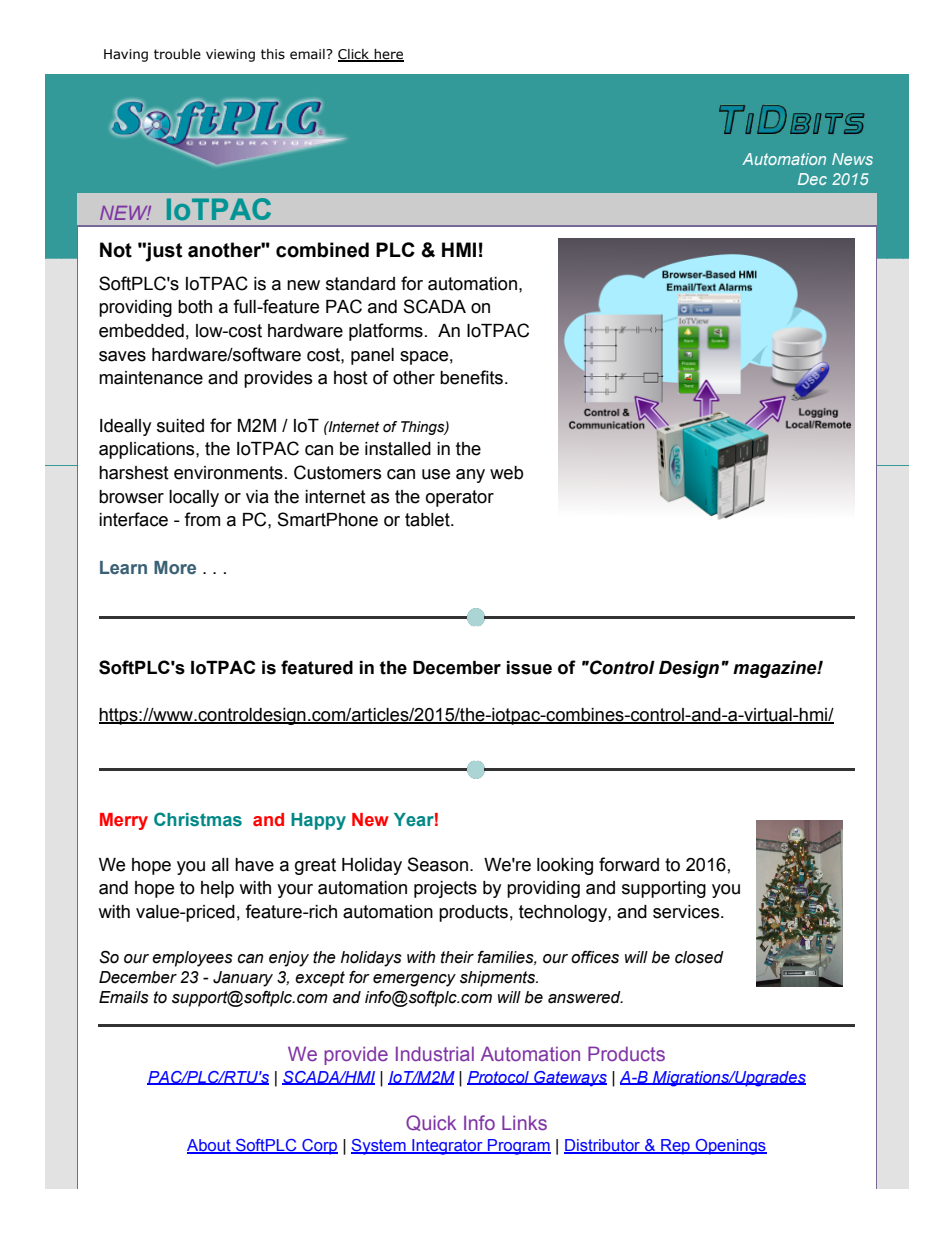 Image resolution: width=952 pixels, height=1233 pixels. Describe the element at coordinates (852, 159) in the screenshot. I see `News` at that location.
